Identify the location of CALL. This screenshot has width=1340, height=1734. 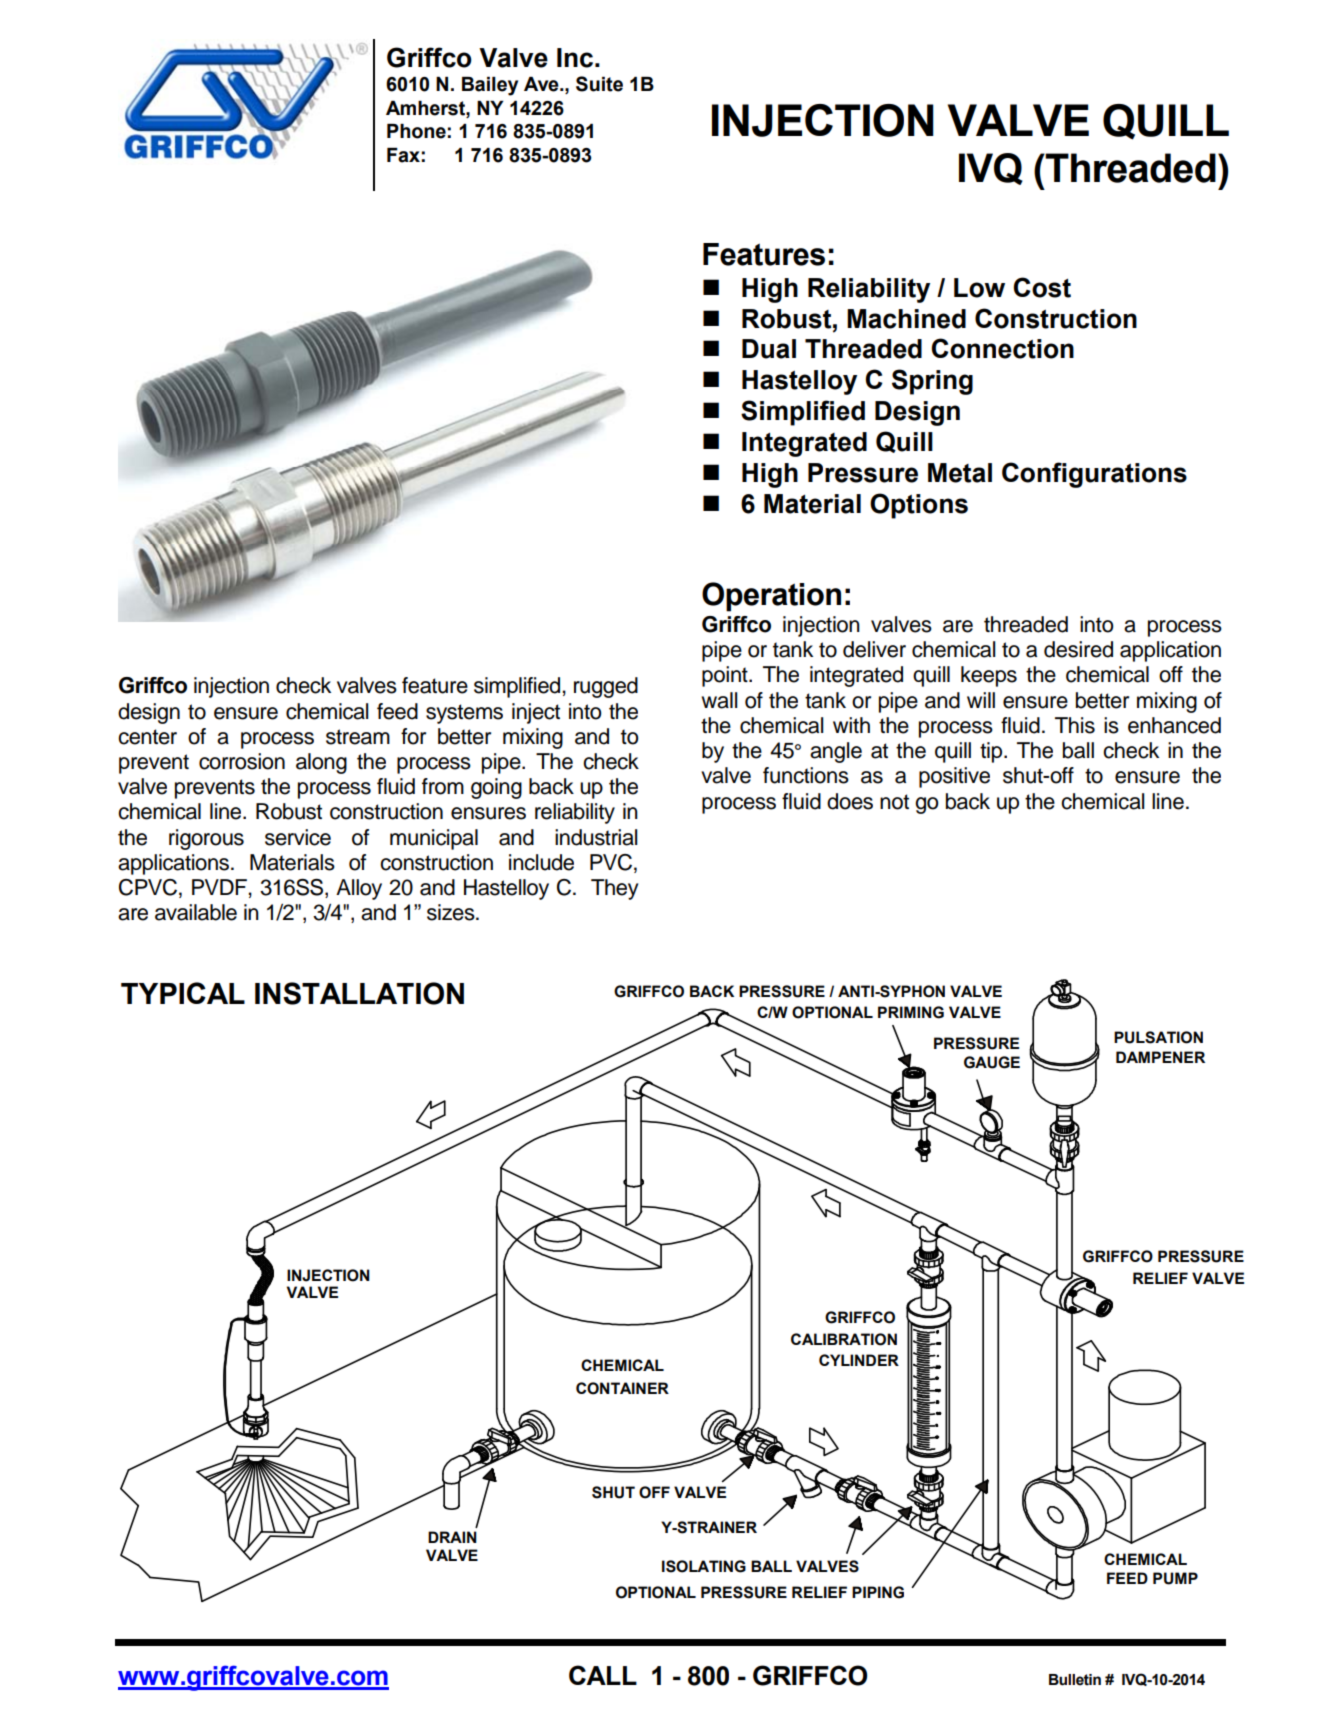
(603, 1675).
